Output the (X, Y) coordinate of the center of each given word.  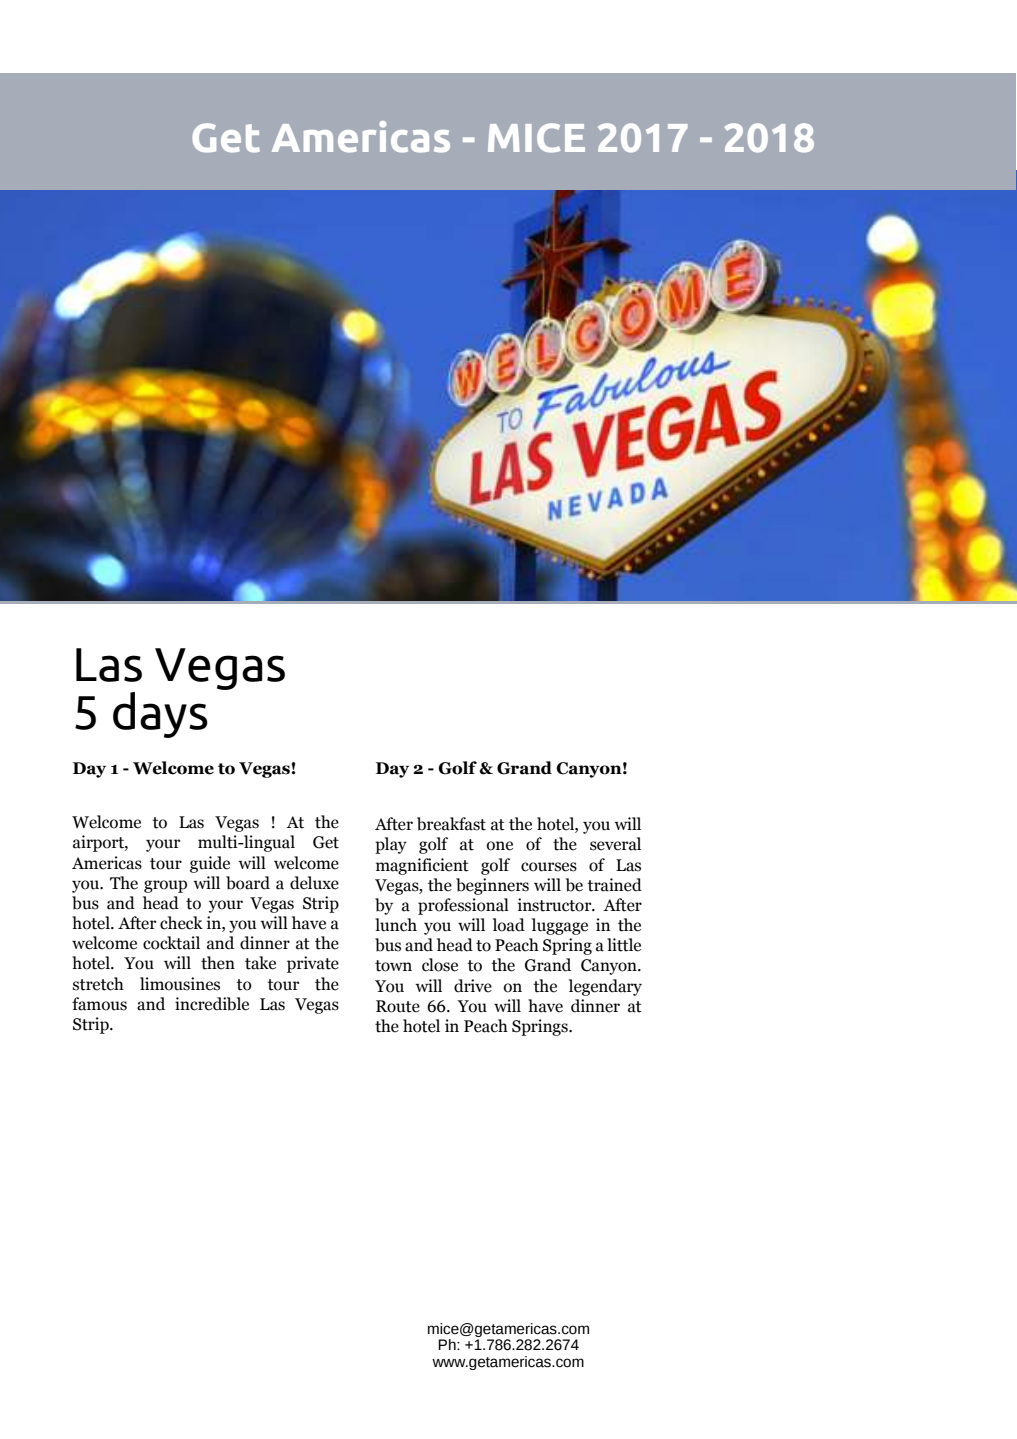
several (615, 844)
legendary (605, 987)
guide (210, 864)
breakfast (451, 824)
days (160, 715)
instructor (556, 905)
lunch (396, 925)
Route (398, 1006)
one (500, 846)
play (391, 845)
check (181, 923)
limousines (180, 984)
